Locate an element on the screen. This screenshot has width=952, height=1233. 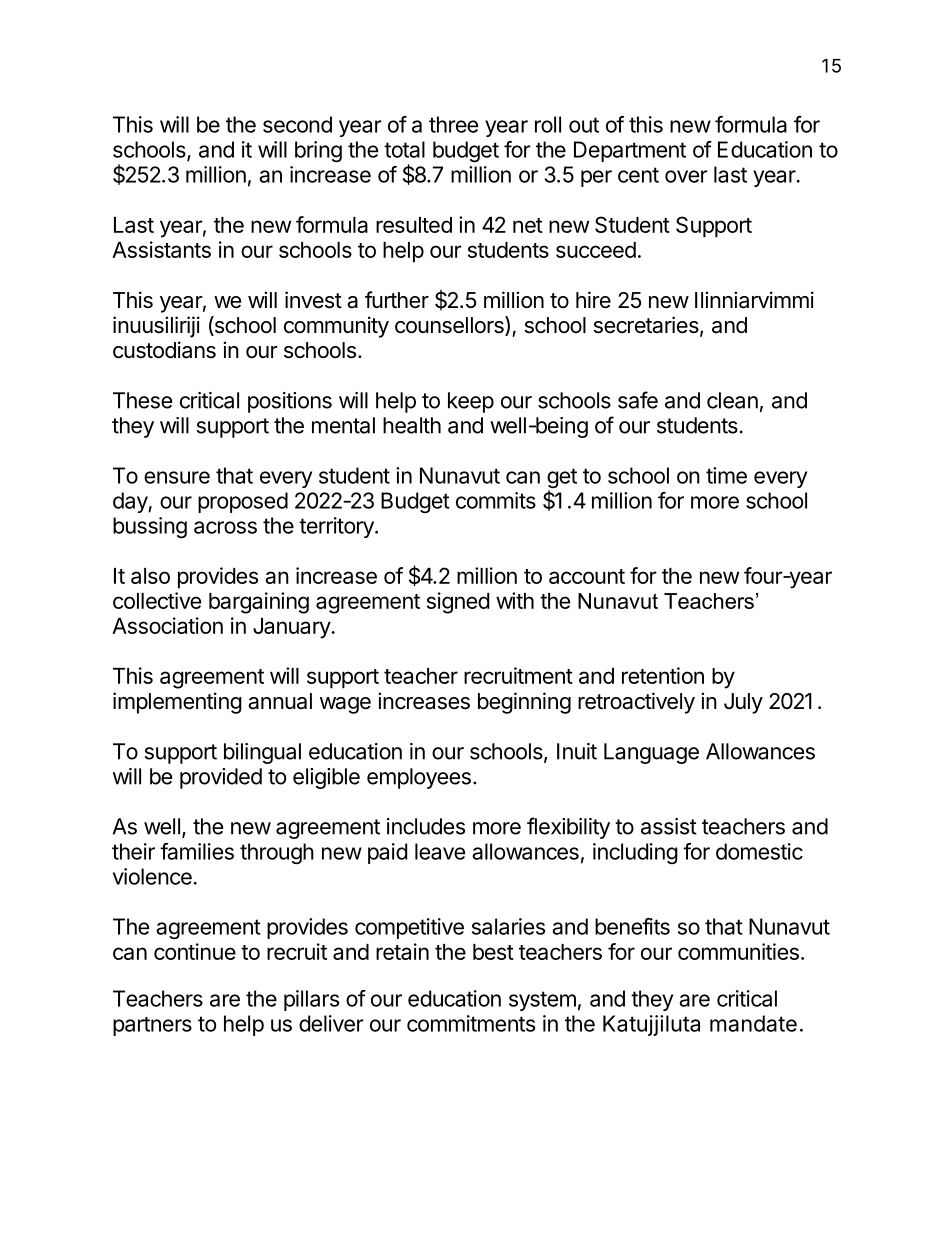
partners is located at coordinates (152, 1026).
